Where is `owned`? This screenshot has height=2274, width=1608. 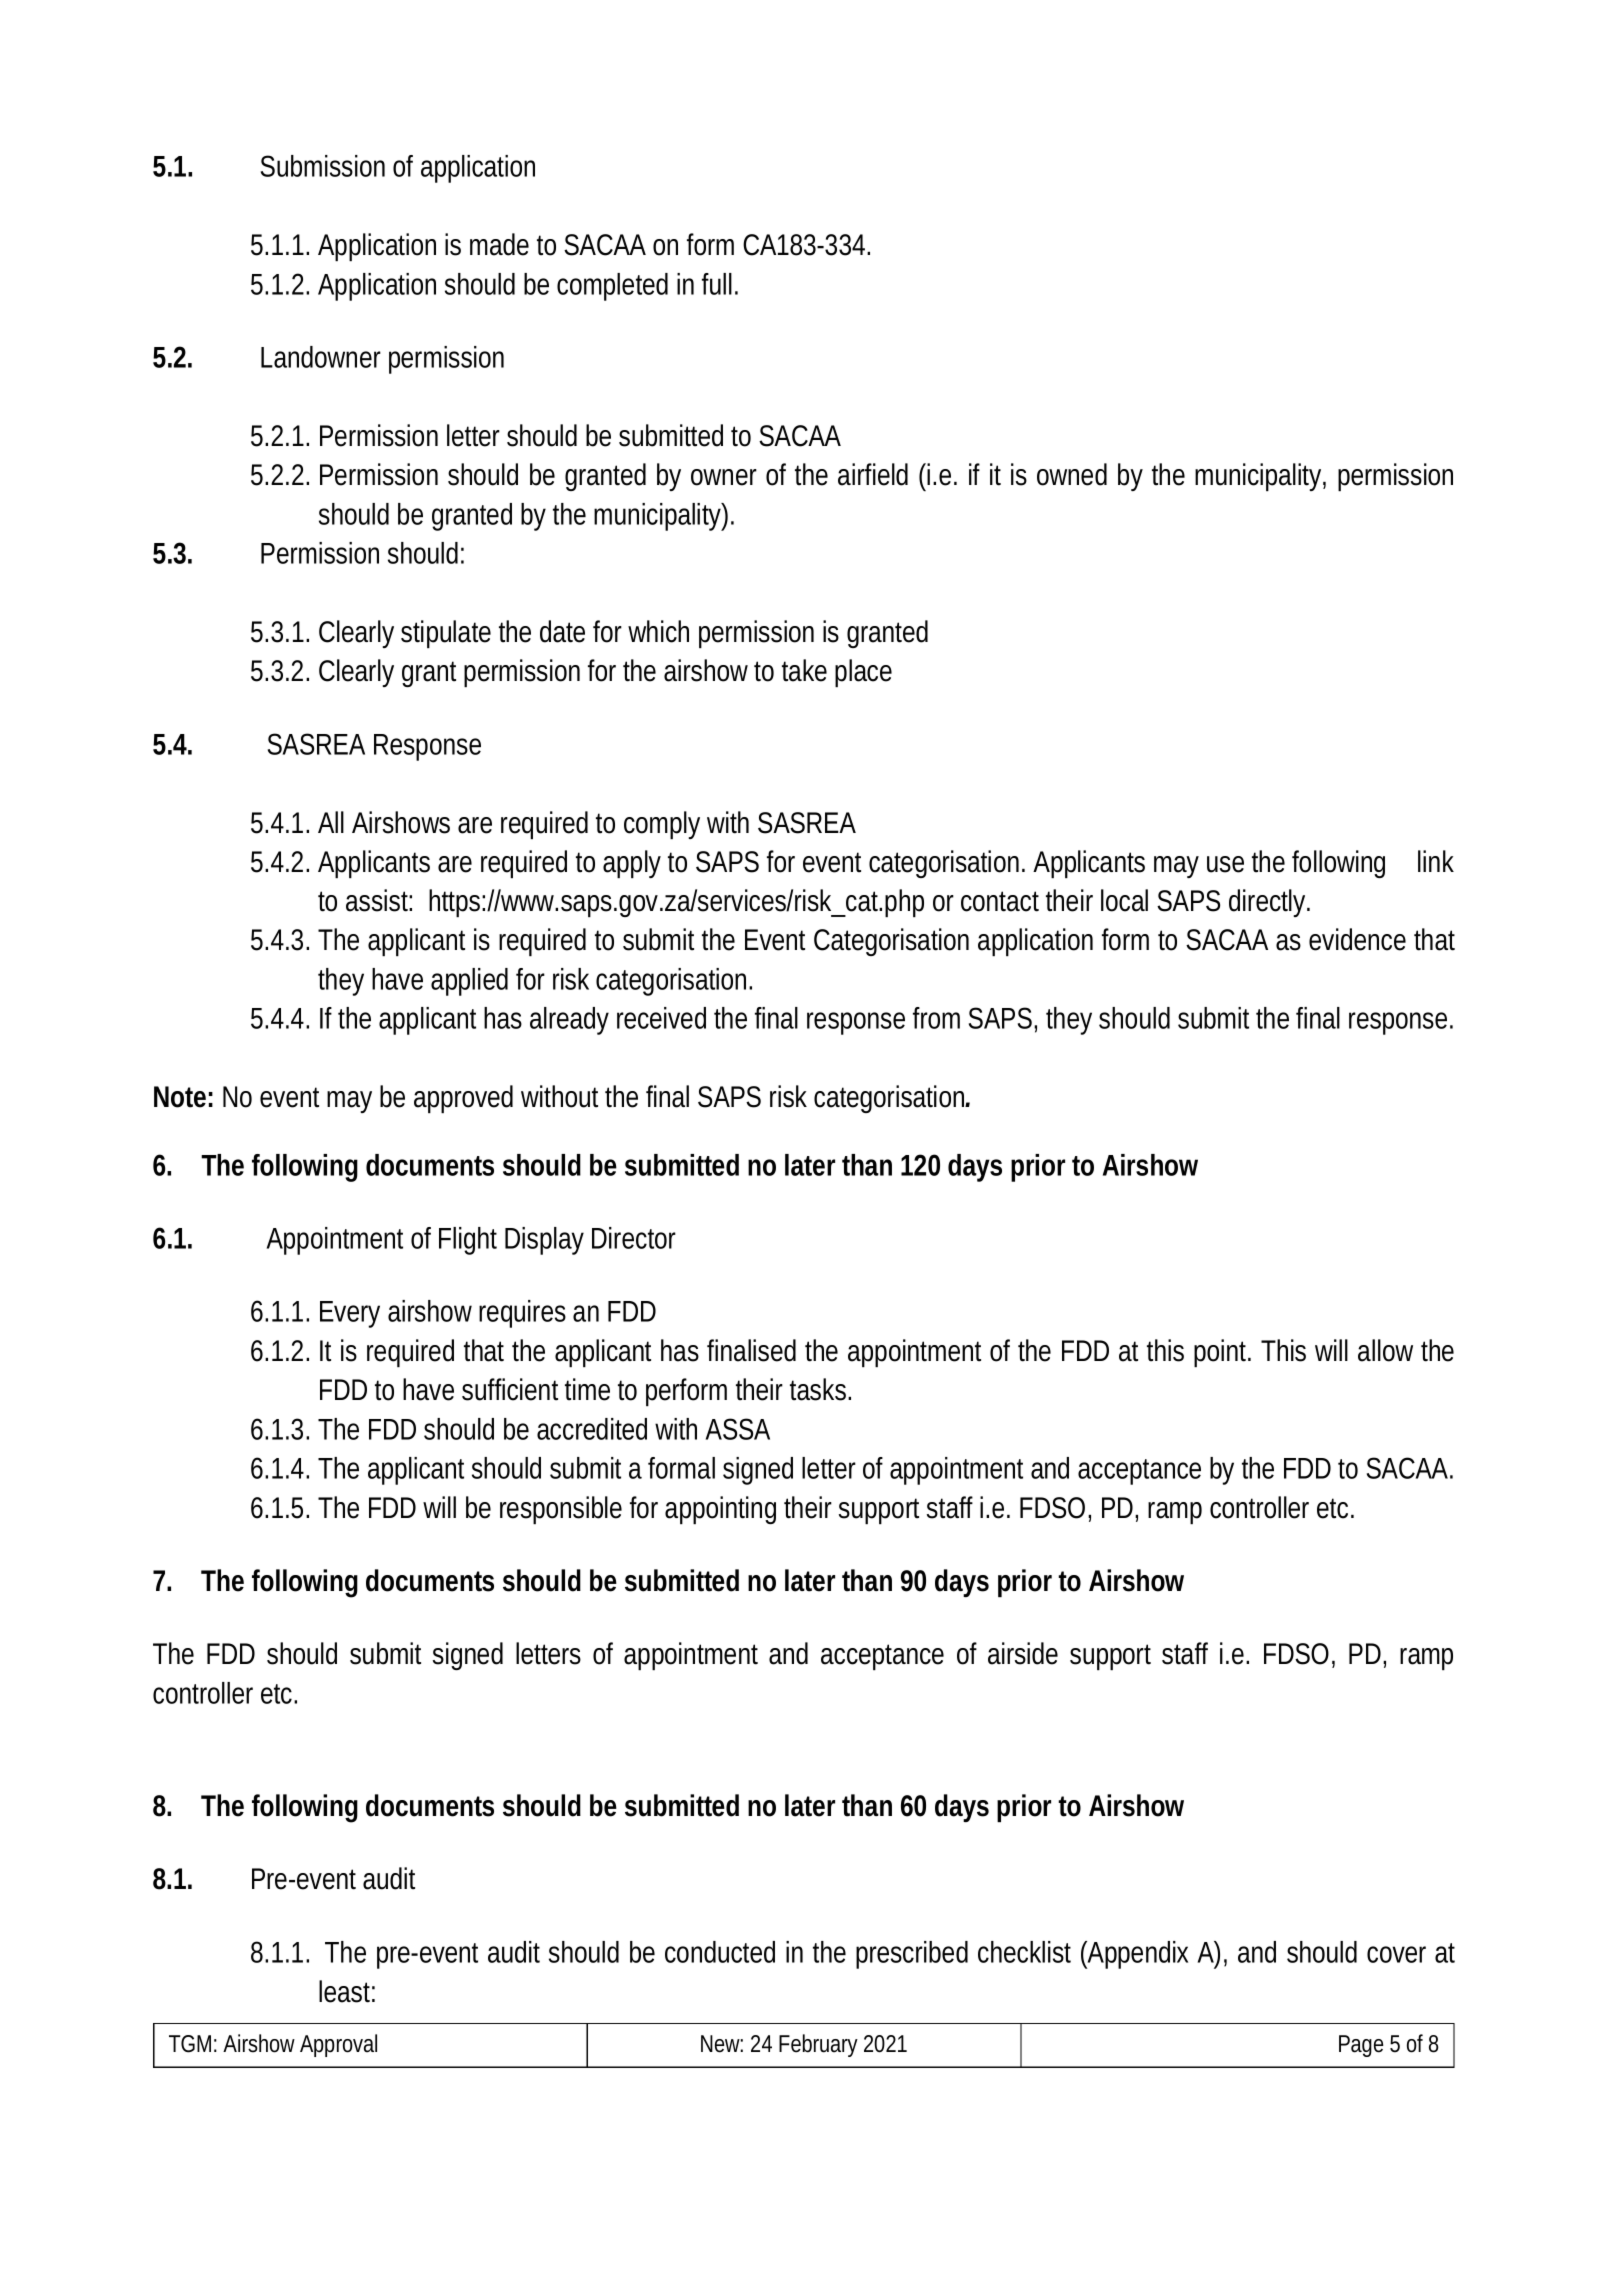
owned is located at coordinates (1072, 474).
